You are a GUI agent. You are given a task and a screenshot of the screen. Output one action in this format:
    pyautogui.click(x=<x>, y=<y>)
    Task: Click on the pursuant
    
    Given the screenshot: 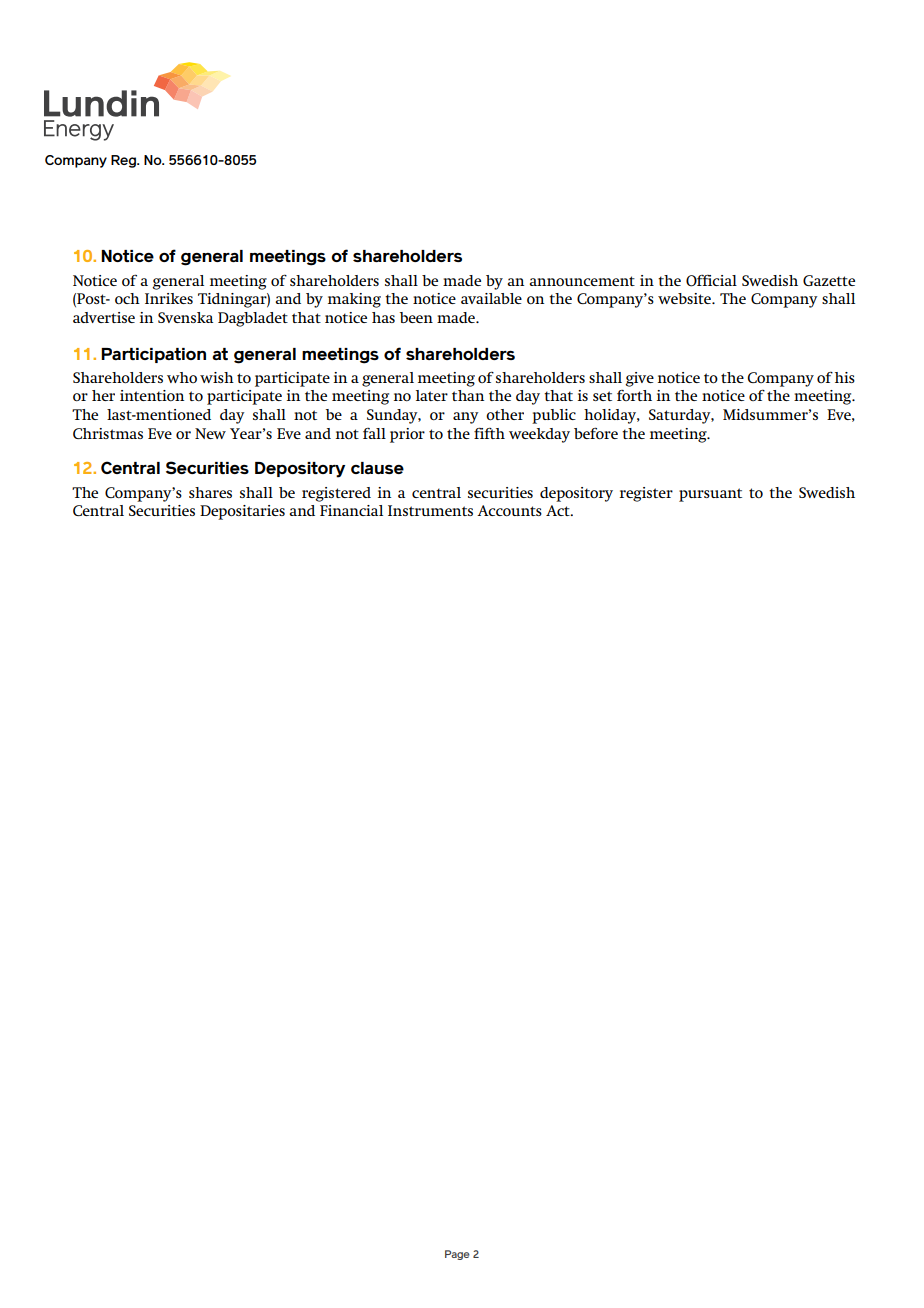 What is the action you would take?
    pyautogui.click(x=710, y=495)
